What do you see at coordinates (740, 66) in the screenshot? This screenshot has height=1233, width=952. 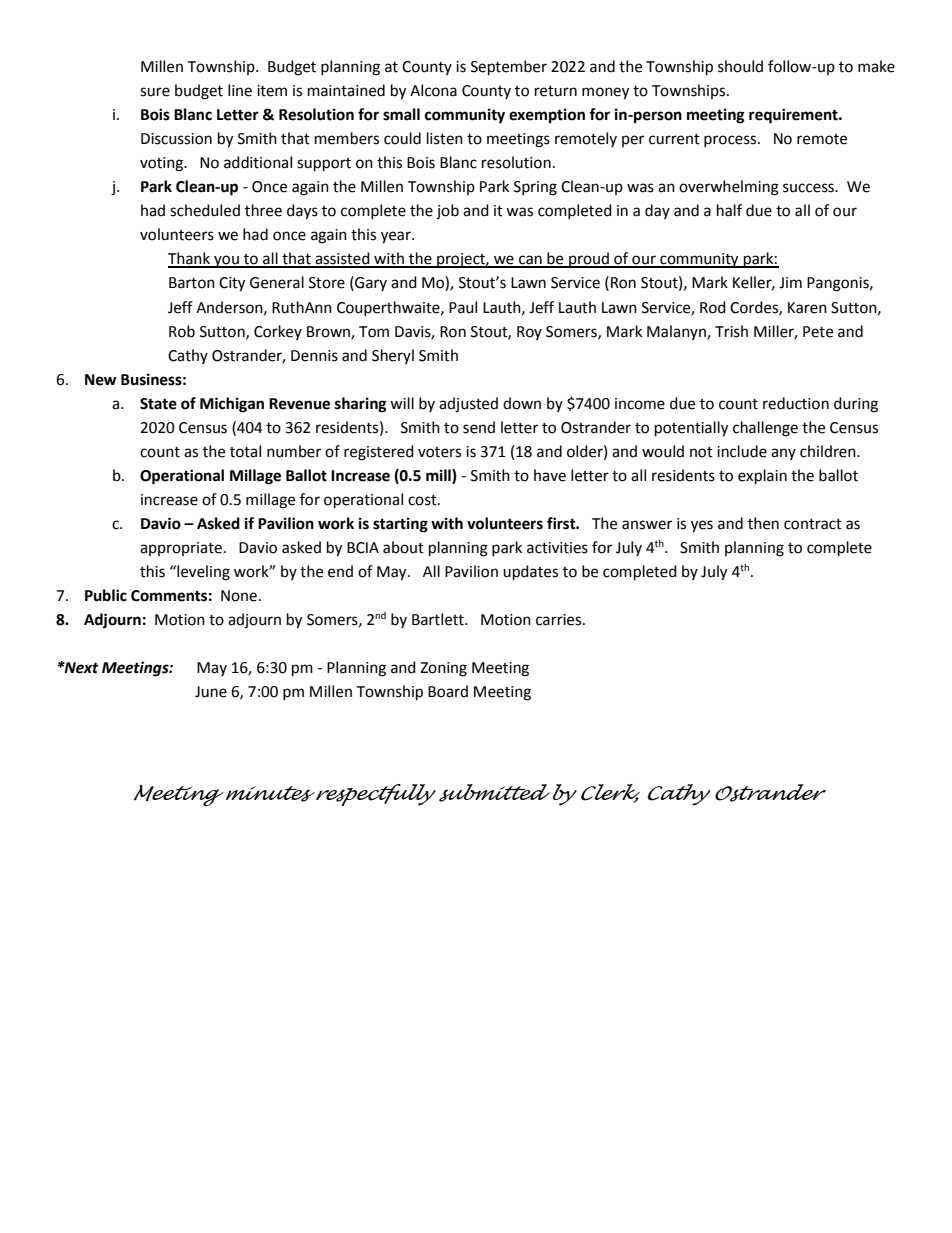 I see `should` at bounding box center [740, 66].
